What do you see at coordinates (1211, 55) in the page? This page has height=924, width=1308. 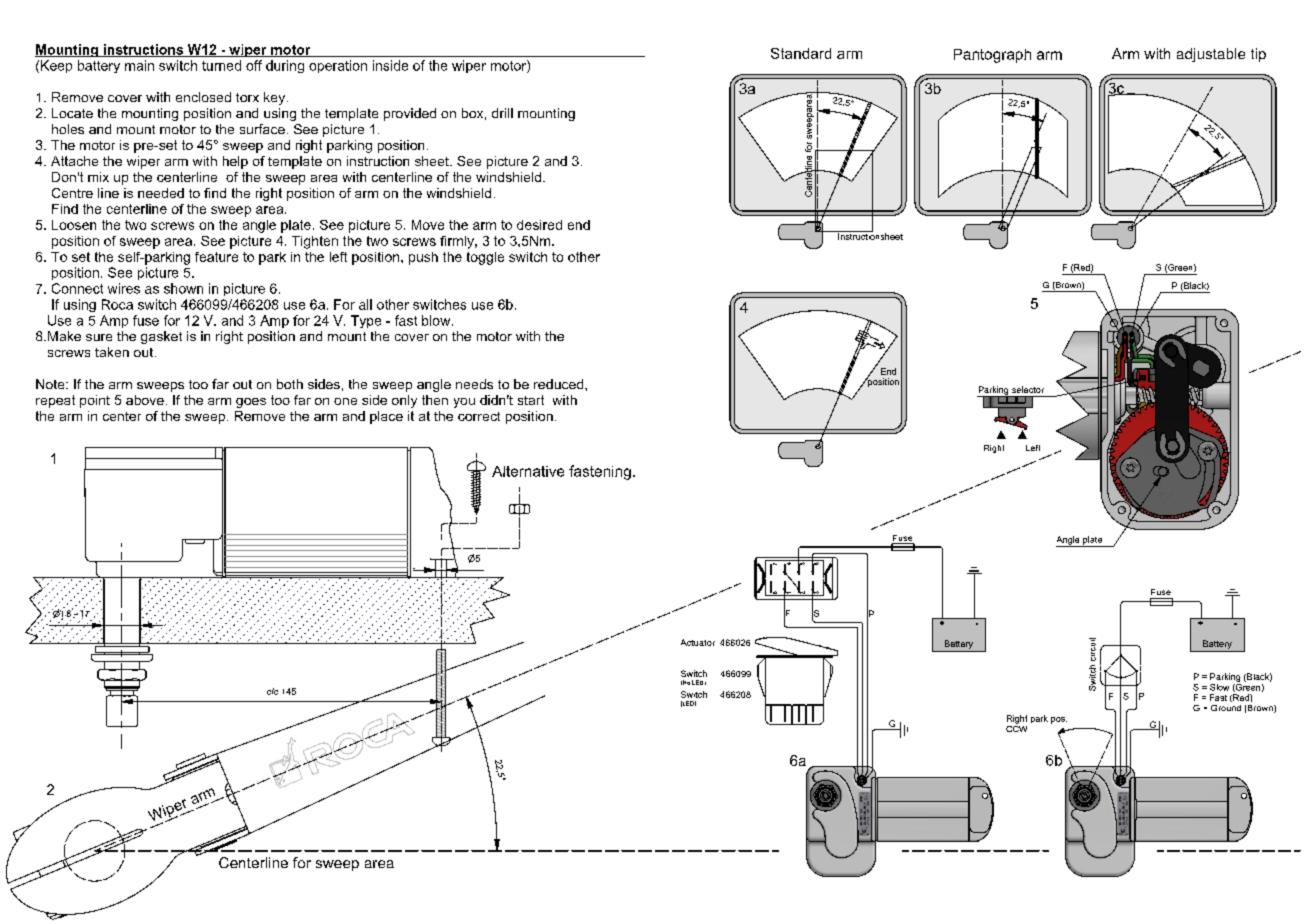 I see `adjustable` at bounding box center [1211, 55].
